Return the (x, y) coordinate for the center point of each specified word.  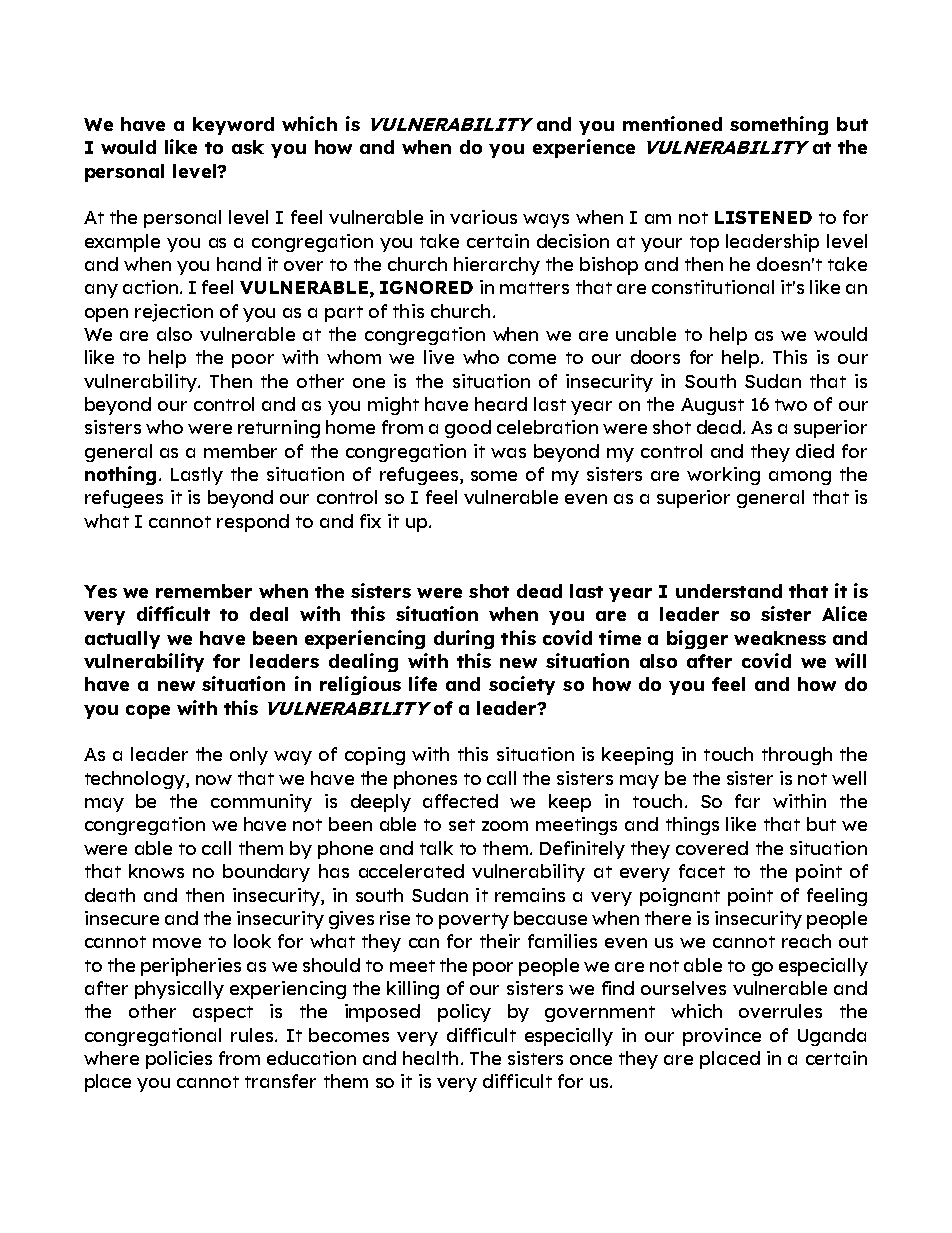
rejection (174, 313)
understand (729, 591)
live (439, 357)
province (722, 1037)
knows (156, 871)
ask (248, 147)
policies (179, 1060)
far (747, 801)
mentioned (672, 123)
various (483, 217)
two (791, 405)
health (430, 1058)
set (462, 825)
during (464, 639)
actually (122, 640)
